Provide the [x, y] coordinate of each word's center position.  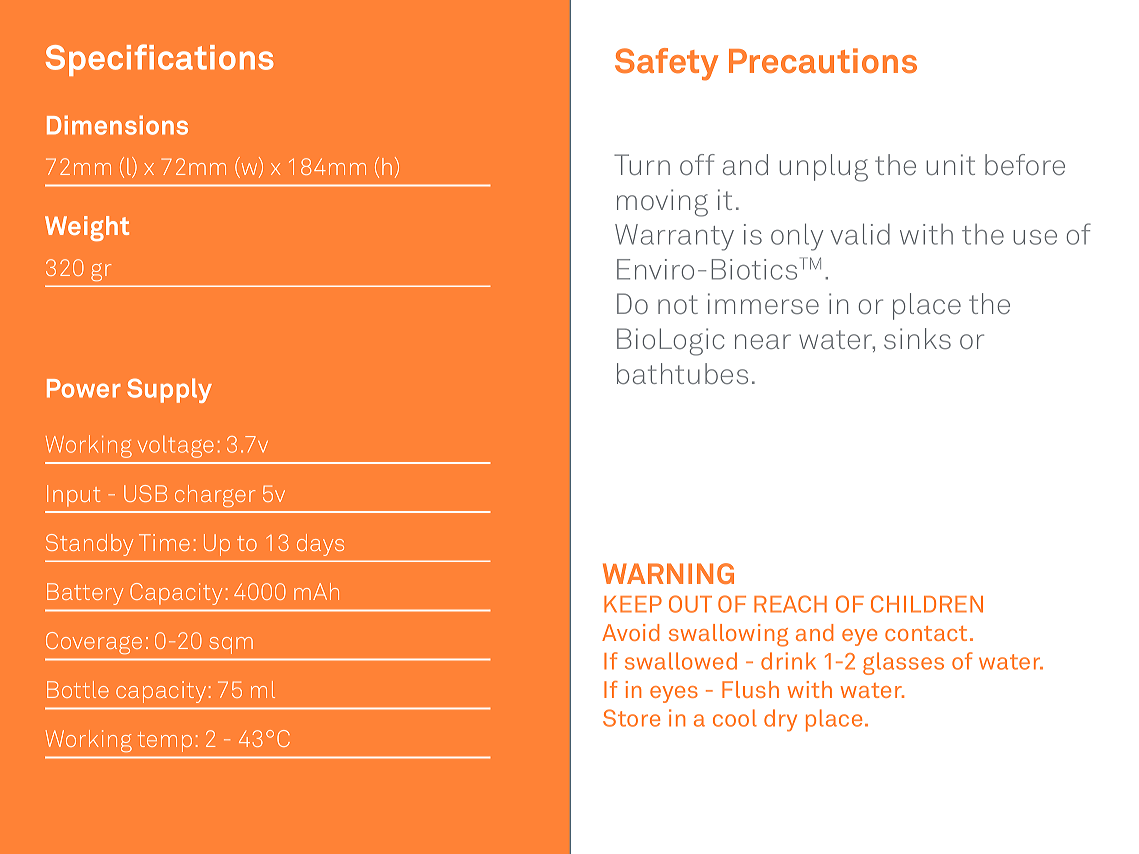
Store [631, 718]
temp [165, 742]
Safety [666, 64]
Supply [169, 390]
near [763, 341]
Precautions [823, 60]
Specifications [160, 60]
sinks [917, 338]
